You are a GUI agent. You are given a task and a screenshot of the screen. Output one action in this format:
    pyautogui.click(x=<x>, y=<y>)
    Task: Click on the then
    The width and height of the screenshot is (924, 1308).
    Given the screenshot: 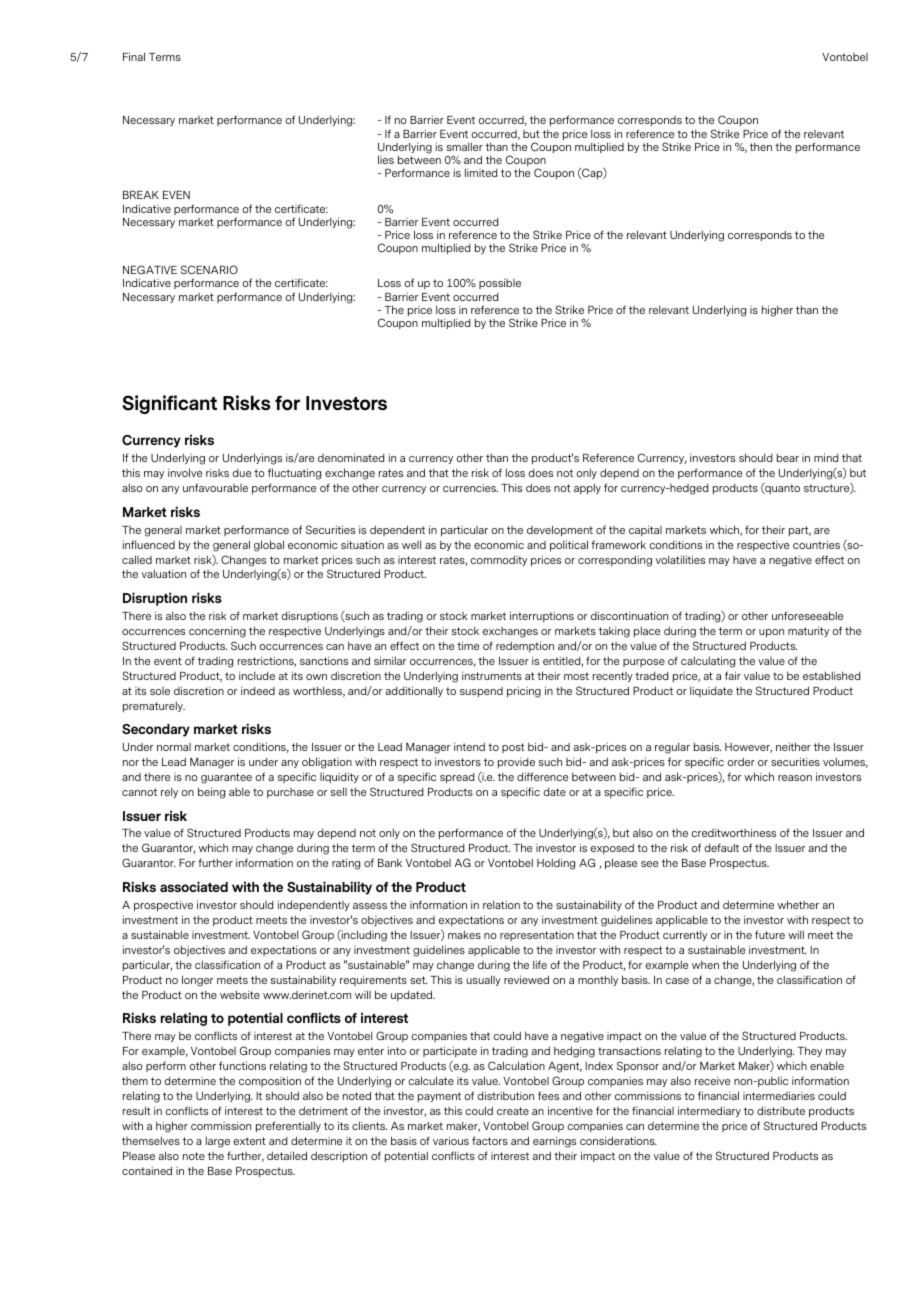 What is the action you would take?
    pyautogui.click(x=761, y=147)
